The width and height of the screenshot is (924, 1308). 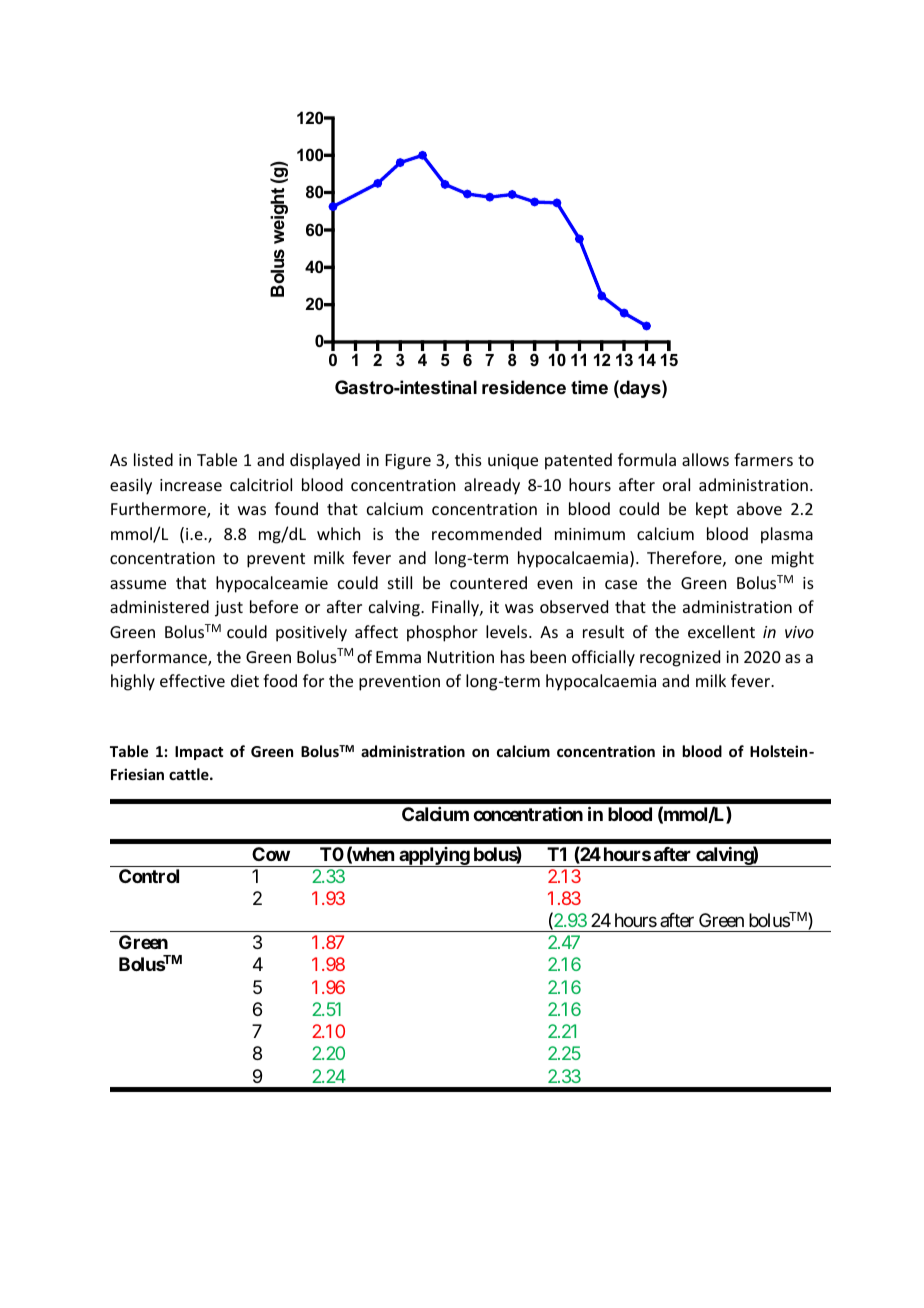 I want to click on residence, so click(x=524, y=387).
